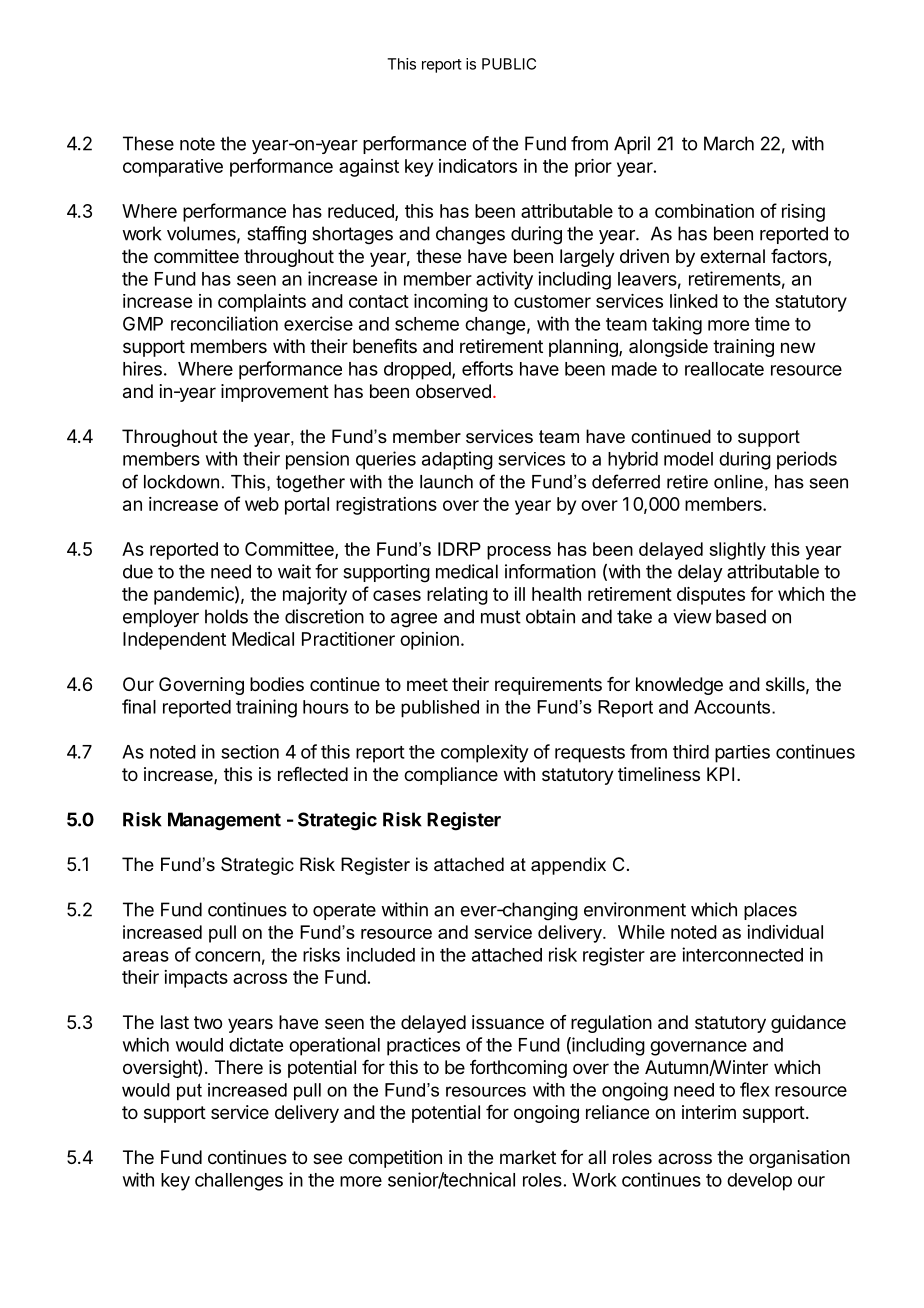 The width and height of the screenshot is (924, 1308). What do you see at coordinates (226, 616) in the screenshot?
I see `holds` at bounding box center [226, 616].
